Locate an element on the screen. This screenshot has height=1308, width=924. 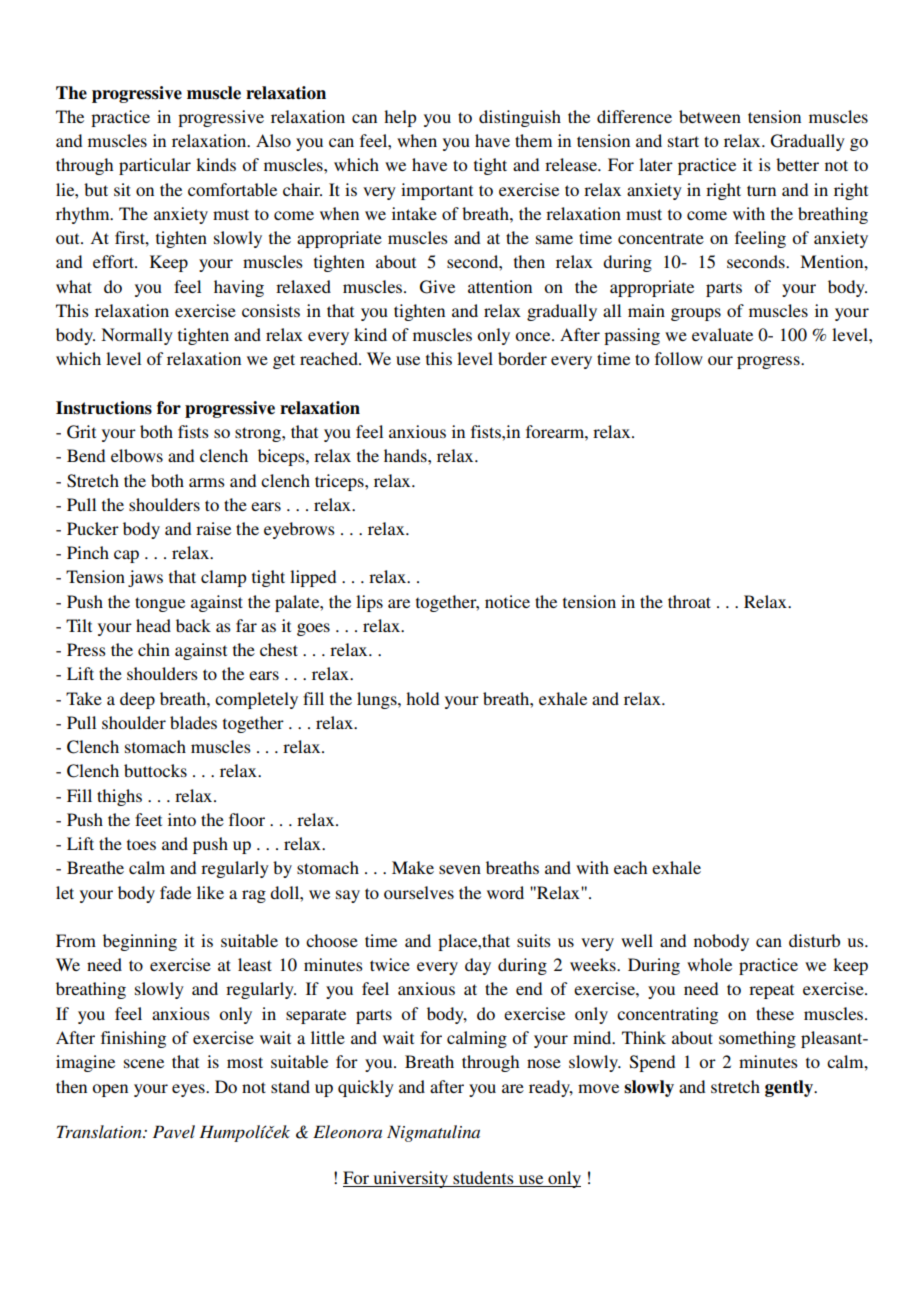
chin is located at coordinates (154, 649).
